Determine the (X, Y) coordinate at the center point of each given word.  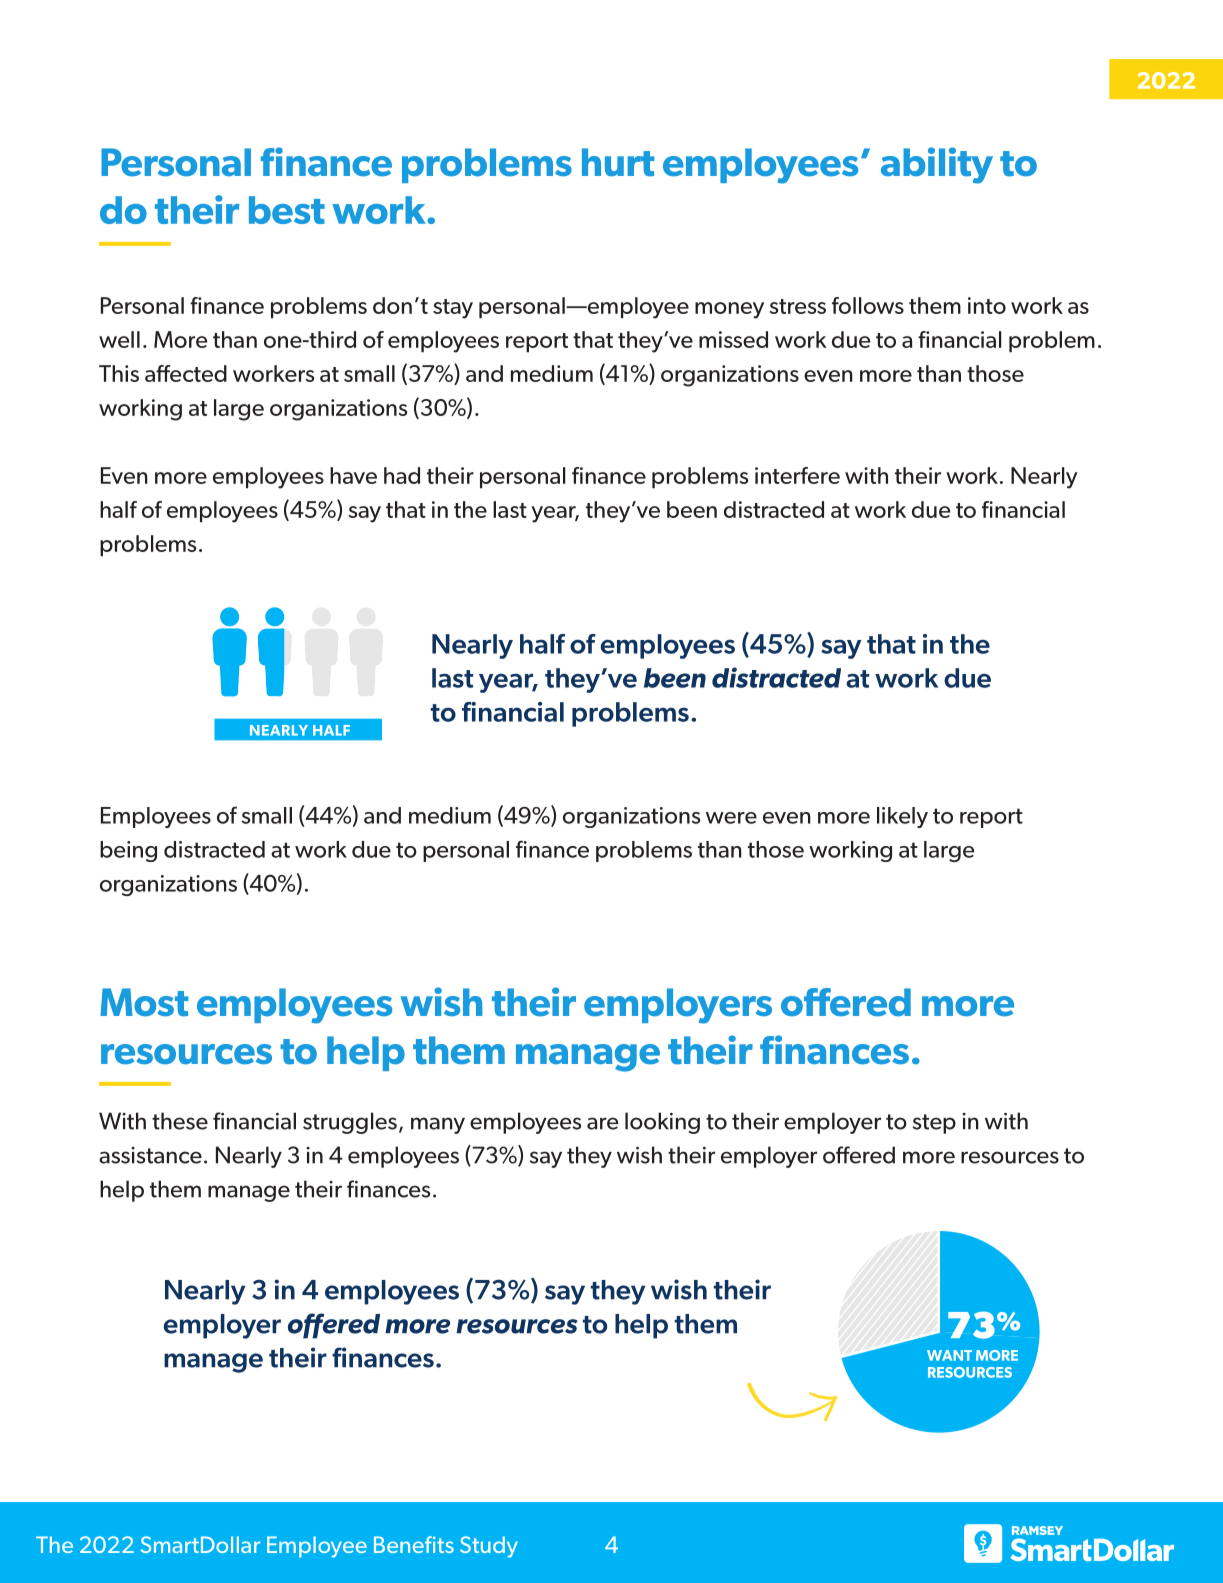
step (934, 1124)
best (287, 210)
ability (937, 165)
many (438, 1125)
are (603, 1123)
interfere (797, 475)
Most (144, 1002)
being (128, 851)
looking (662, 1123)
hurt (618, 162)
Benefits (414, 1544)
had (402, 475)
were (731, 818)
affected (186, 373)
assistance (150, 1155)
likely (902, 817)
